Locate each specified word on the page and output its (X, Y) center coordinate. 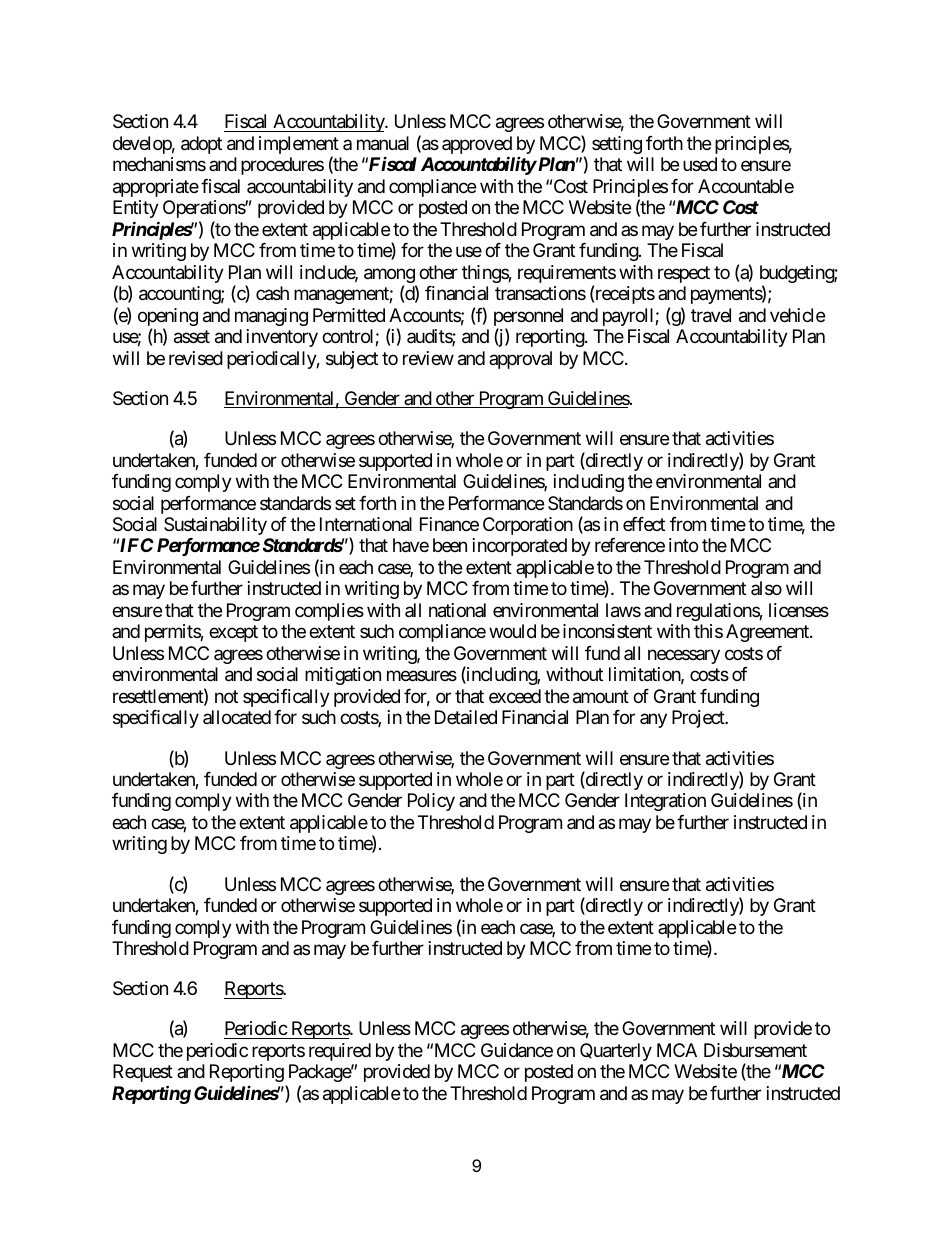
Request (143, 1073)
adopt (201, 145)
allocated (237, 717)
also (766, 588)
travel (711, 315)
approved (477, 146)
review (428, 358)
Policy (431, 802)
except (233, 634)
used (700, 164)
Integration (665, 802)
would (512, 631)
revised (196, 358)
